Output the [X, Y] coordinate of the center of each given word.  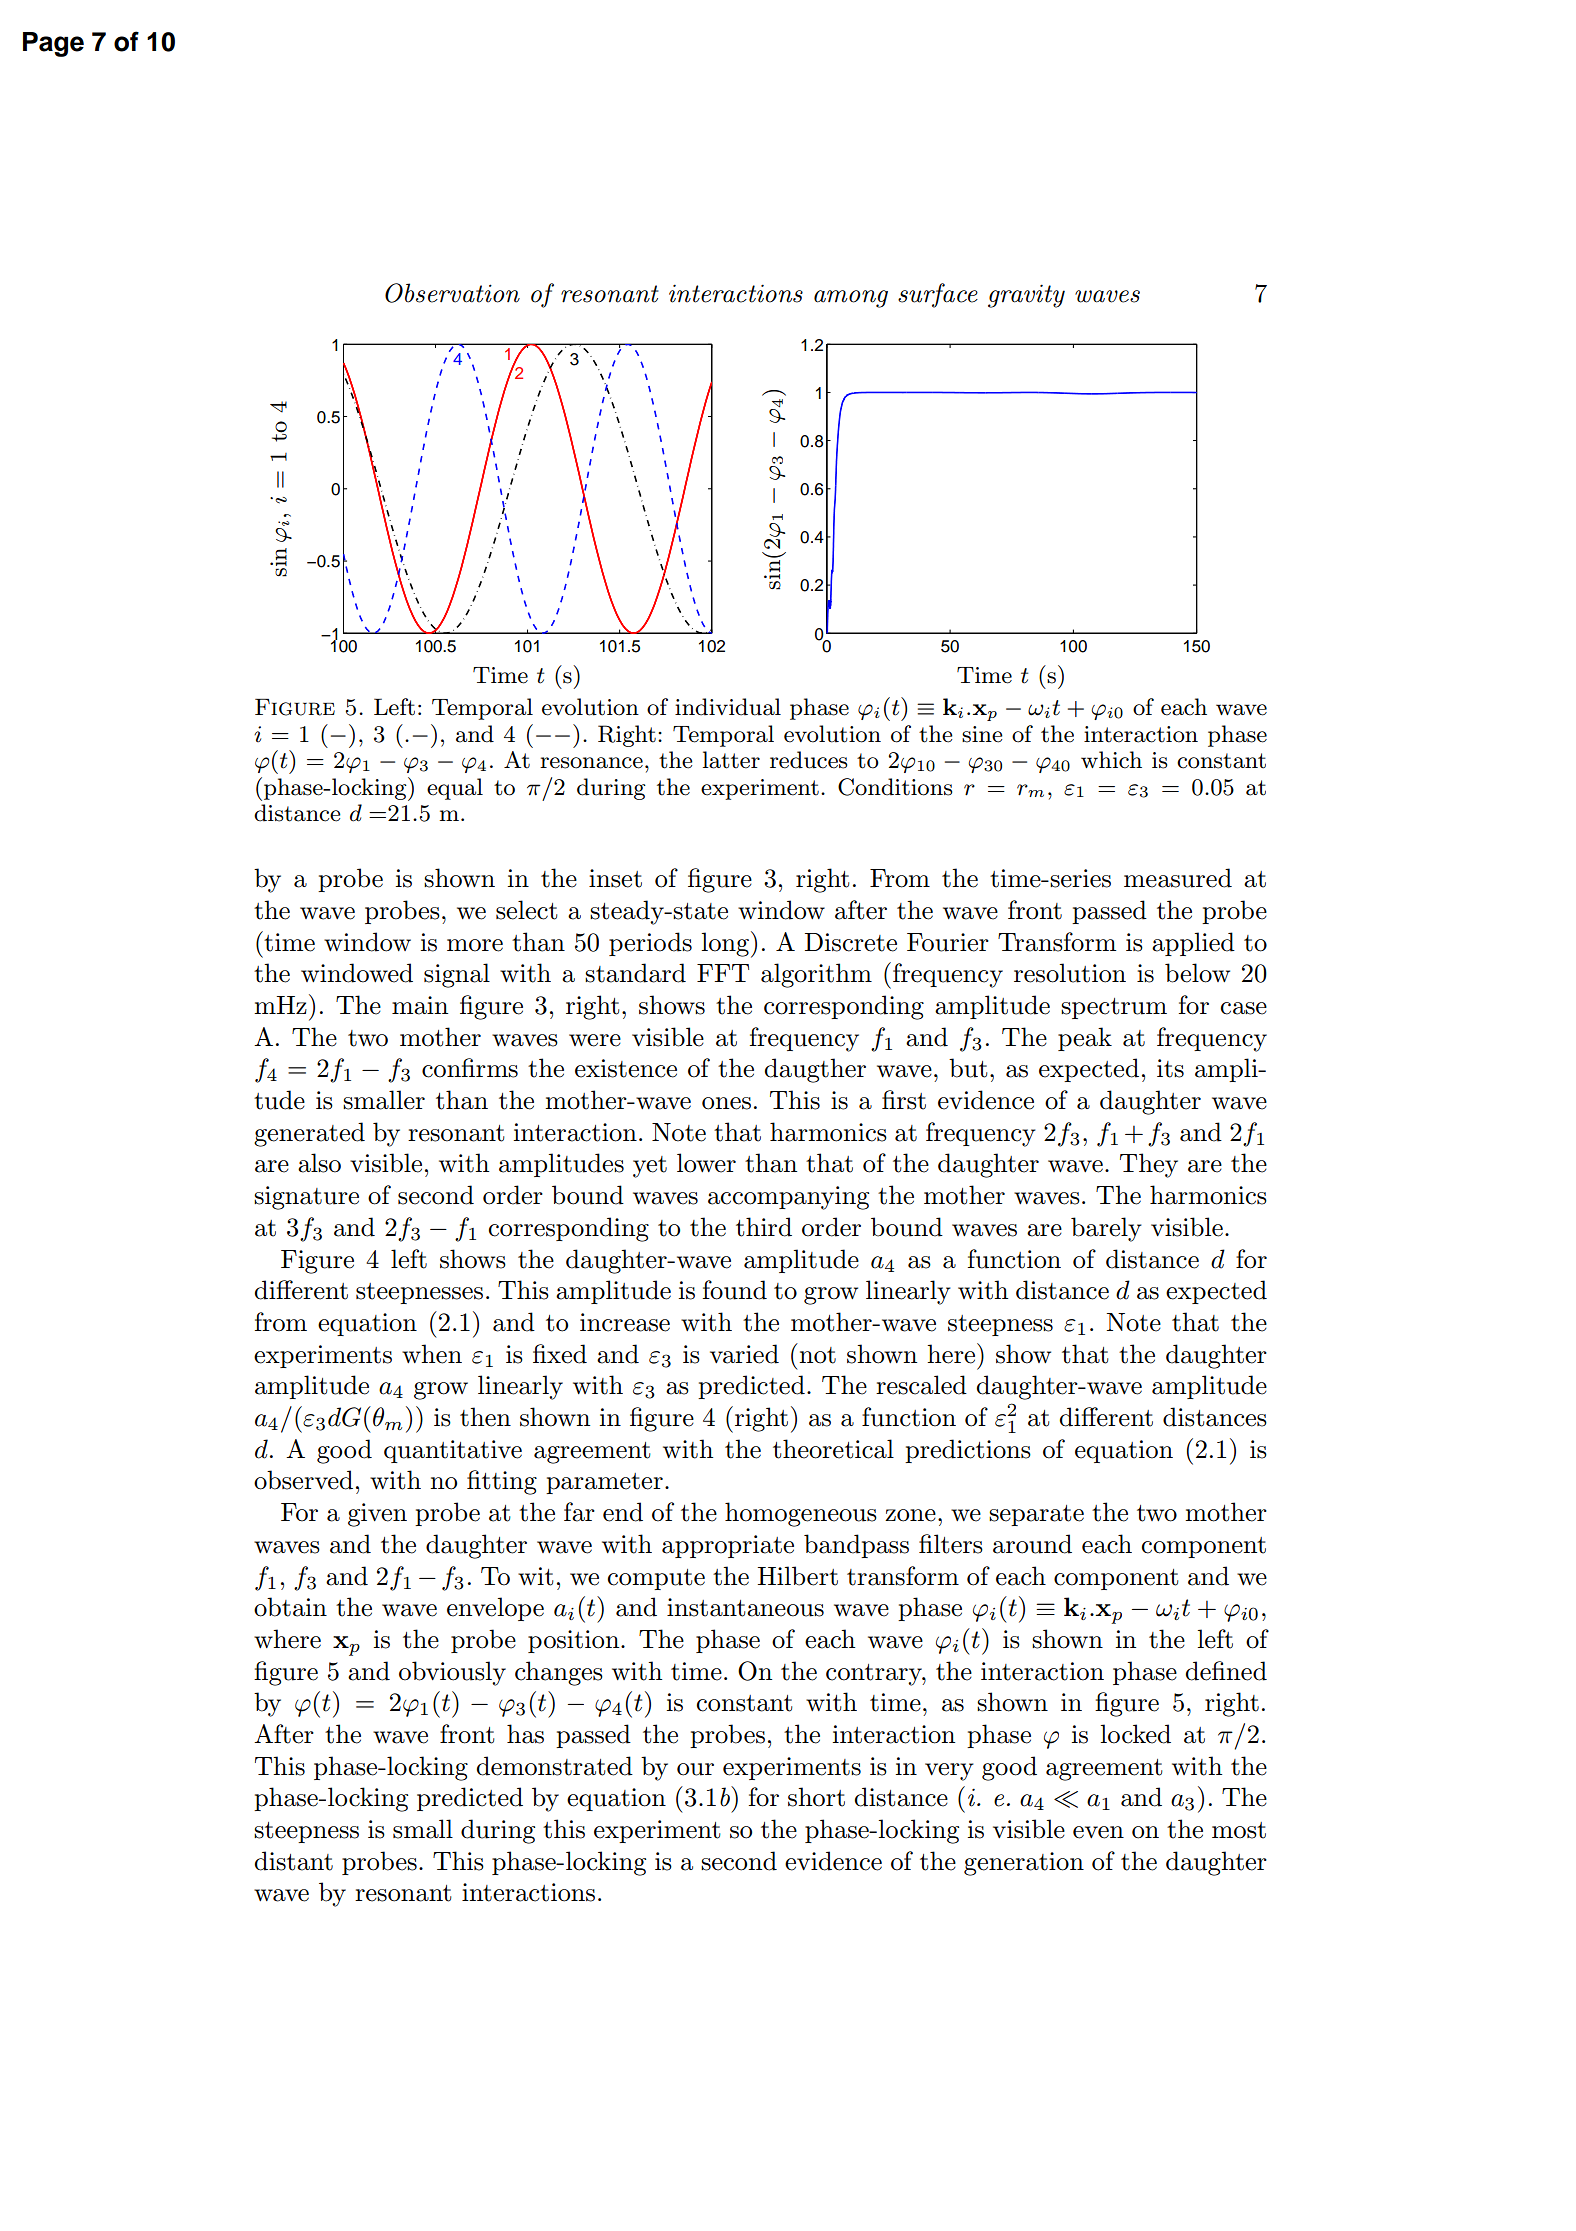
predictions [968, 1451]
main [420, 1005]
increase [625, 1322]
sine [982, 734]
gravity [1026, 296]
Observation [452, 293]
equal [455, 789]
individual [728, 707]
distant [293, 1861]
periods [650, 944]
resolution [1070, 973]
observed [303, 1480]
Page [53, 44]
